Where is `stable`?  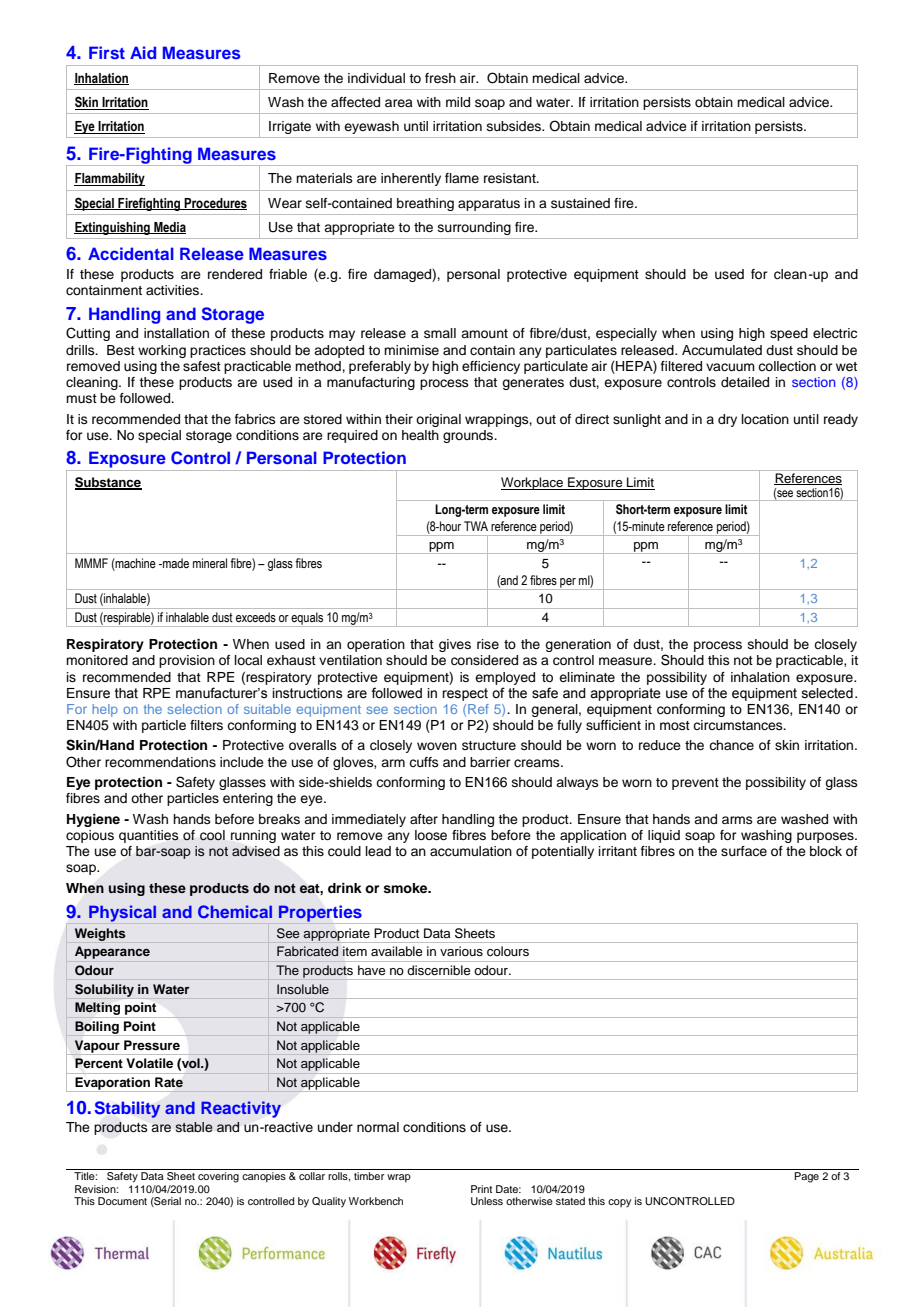 stable is located at coordinates (194, 1127).
